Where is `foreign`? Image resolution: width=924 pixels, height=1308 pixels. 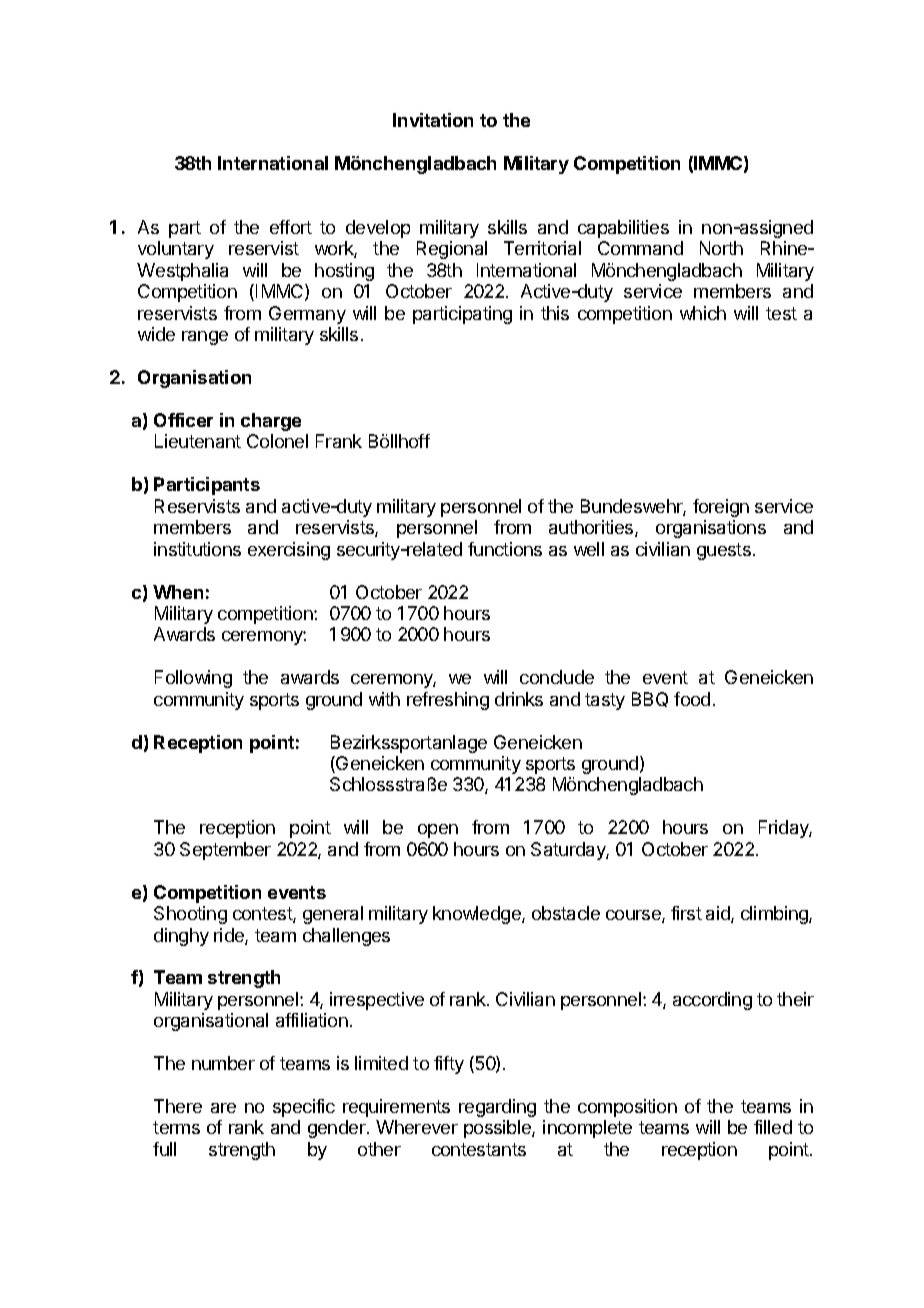
foreign is located at coordinates (721, 508).
